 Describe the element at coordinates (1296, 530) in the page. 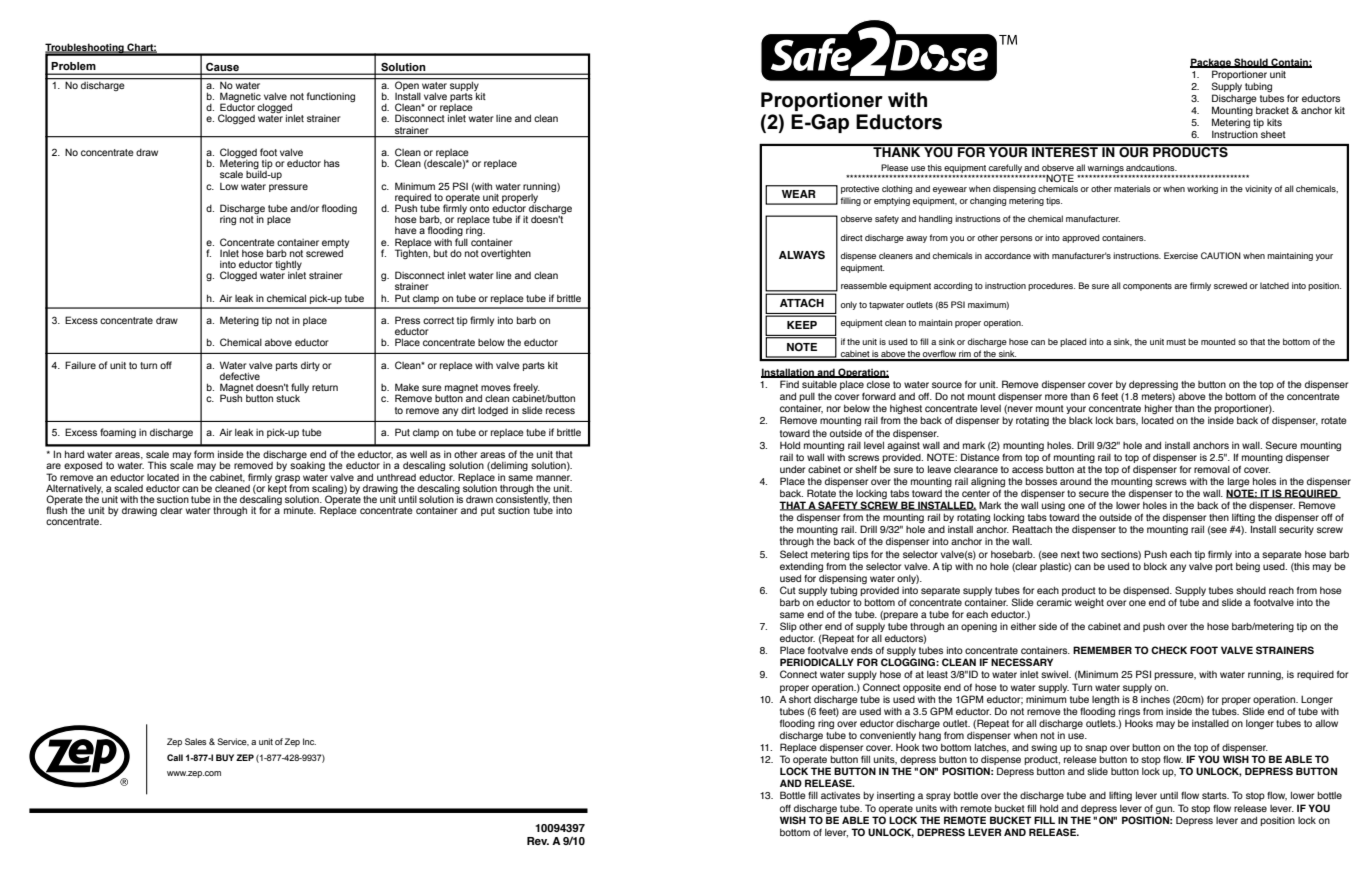

I see `security` at that location.
